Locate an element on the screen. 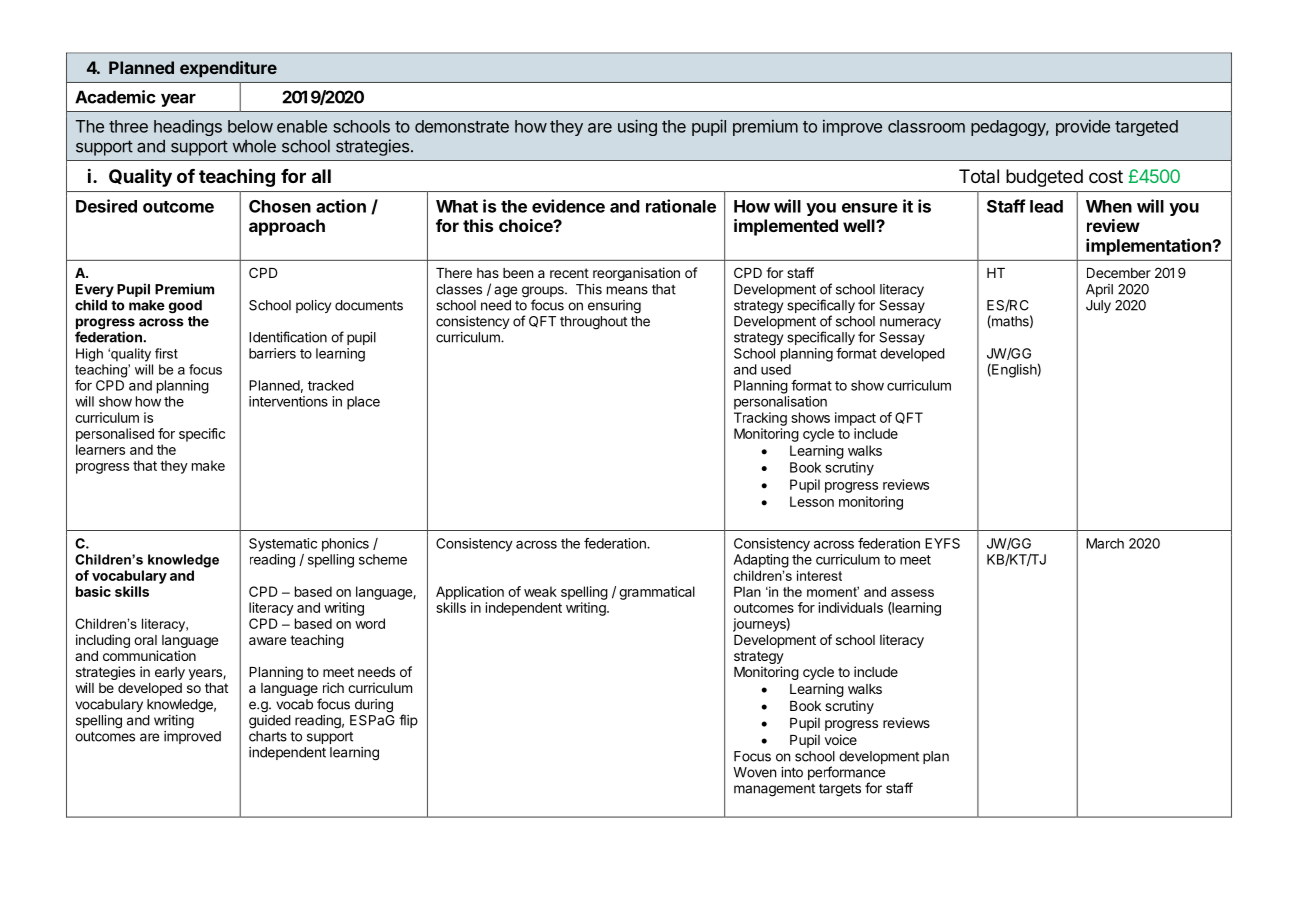 This screenshot has width=1308, height=924. provide is located at coordinates (1083, 127).
